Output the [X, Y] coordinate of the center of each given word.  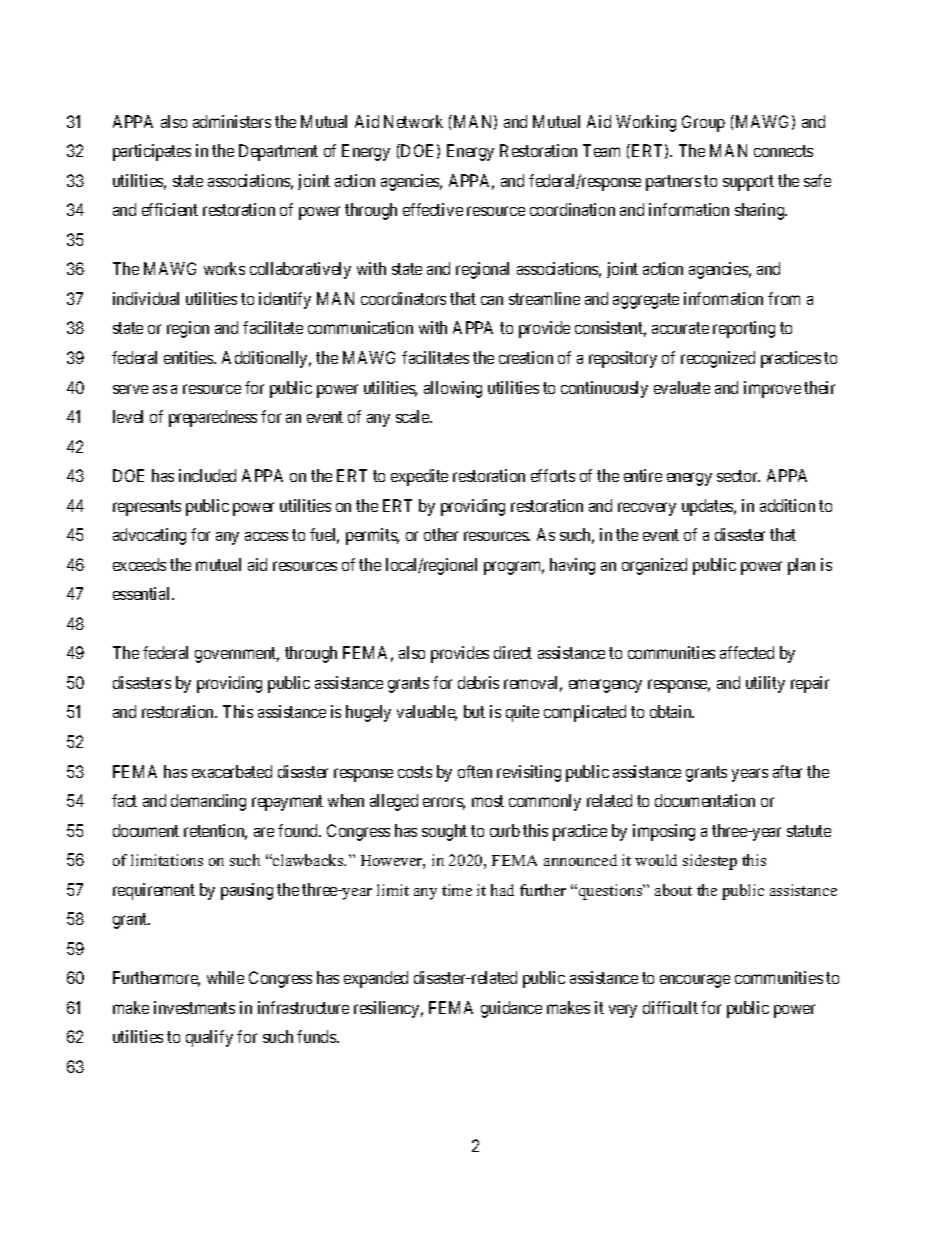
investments [194, 1007]
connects [783, 151]
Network [413, 121]
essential [143, 593]
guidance [511, 1009]
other [441, 534]
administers [232, 121]
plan [801, 566]
